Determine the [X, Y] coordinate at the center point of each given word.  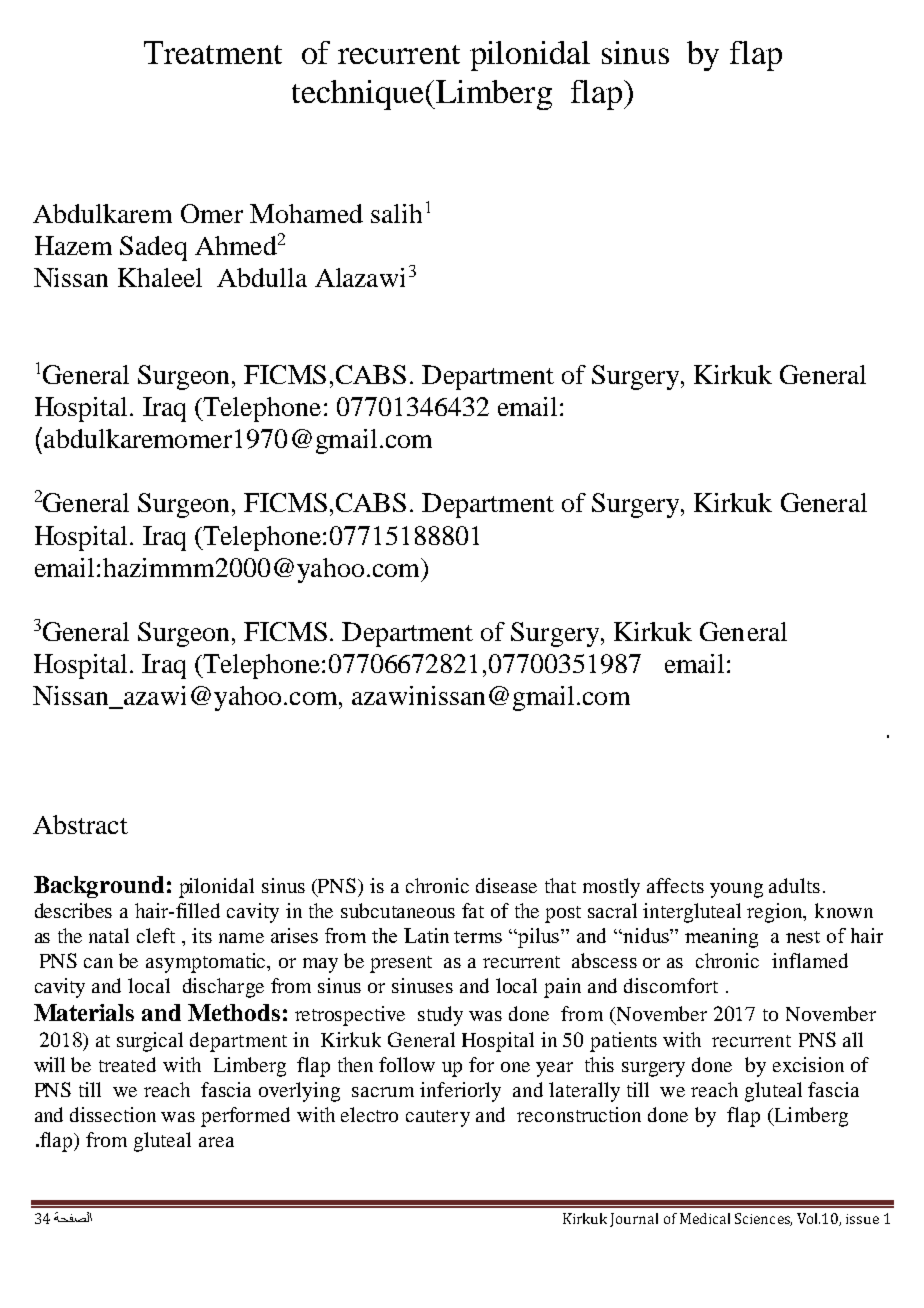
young [736, 890]
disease [506, 885]
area [216, 1142]
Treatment [213, 52]
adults [794, 885]
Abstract [80, 824]
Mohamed [306, 213]
